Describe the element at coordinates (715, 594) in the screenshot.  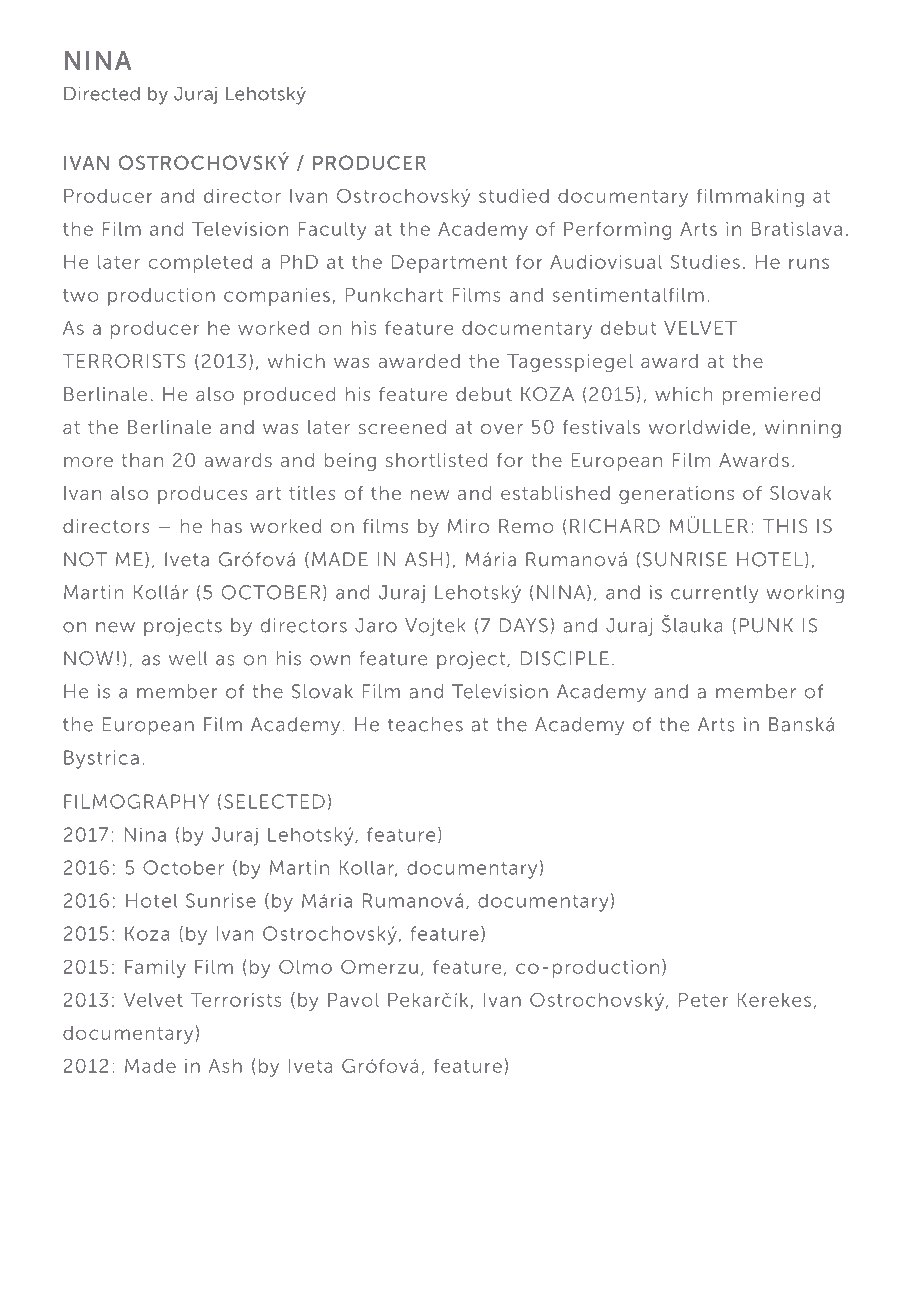
I see `currently` at that location.
